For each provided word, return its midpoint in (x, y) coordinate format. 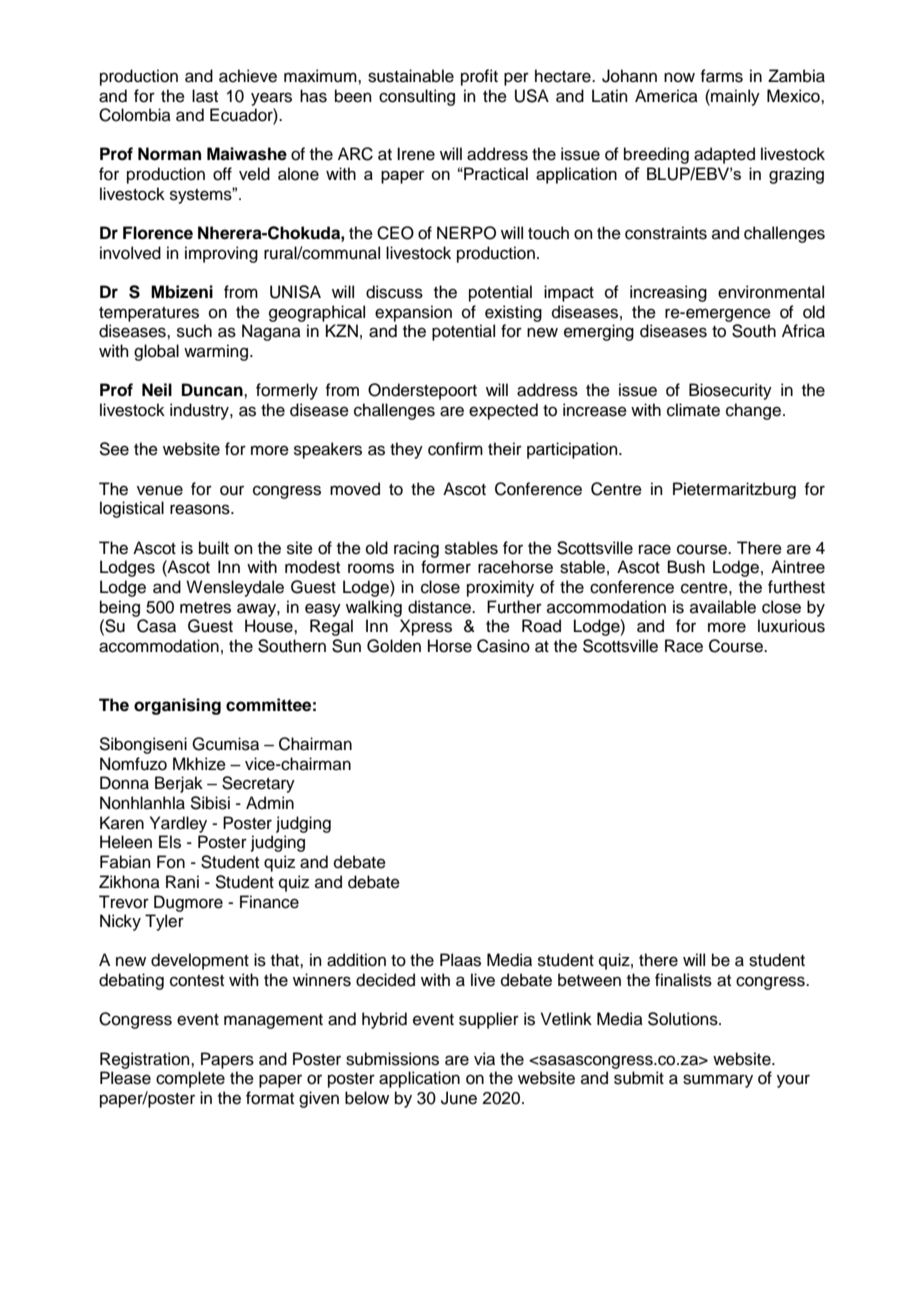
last (205, 96)
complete (190, 1079)
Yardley (178, 824)
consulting (417, 97)
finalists (683, 980)
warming (216, 352)
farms (721, 76)
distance (440, 607)
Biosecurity (730, 391)
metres (205, 608)
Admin (270, 803)
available (723, 607)
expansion (413, 313)
